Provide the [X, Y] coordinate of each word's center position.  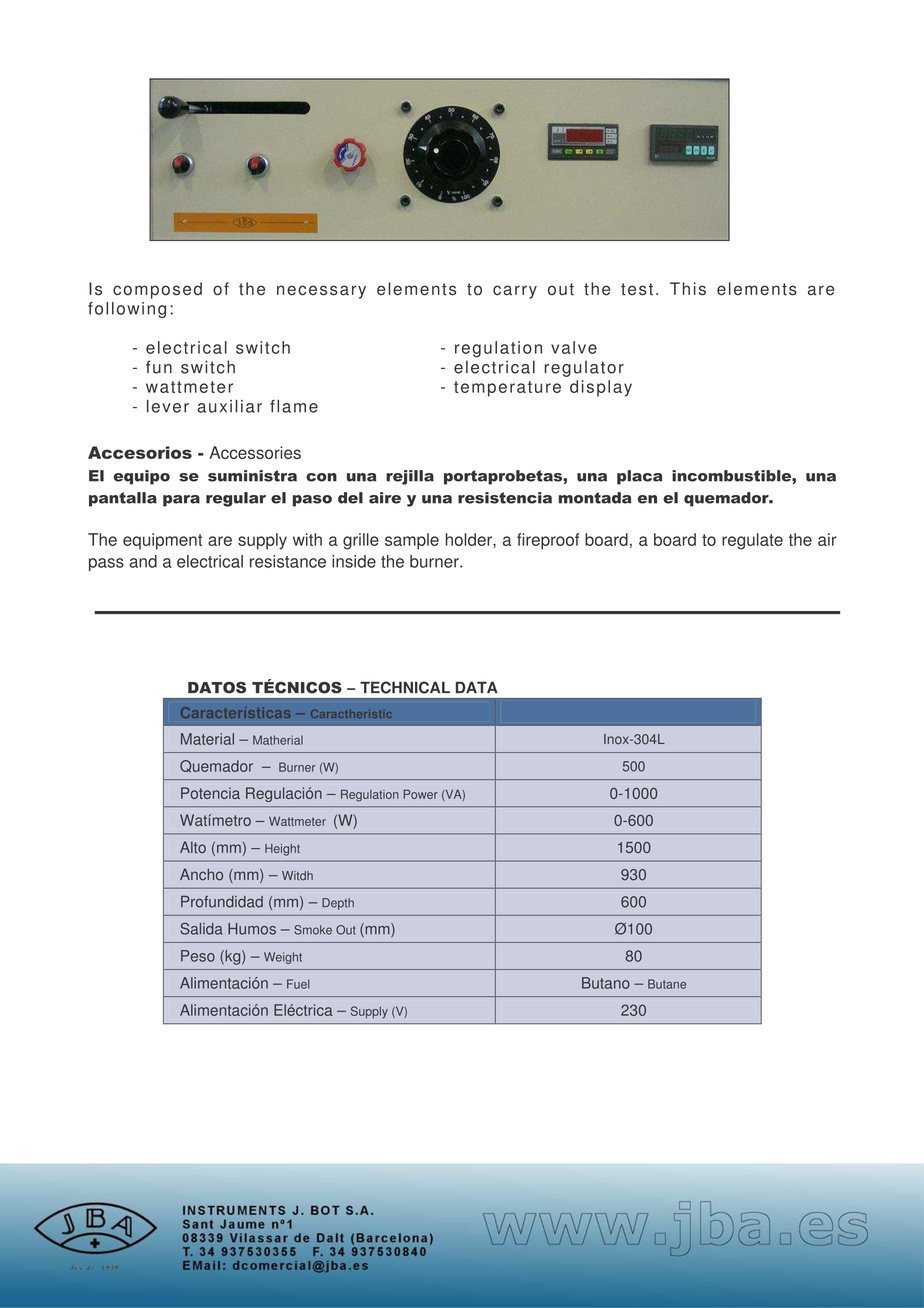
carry [515, 292]
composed [157, 290]
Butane [667, 984]
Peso [198, 956]
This [688, 289]
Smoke [313, 930]
